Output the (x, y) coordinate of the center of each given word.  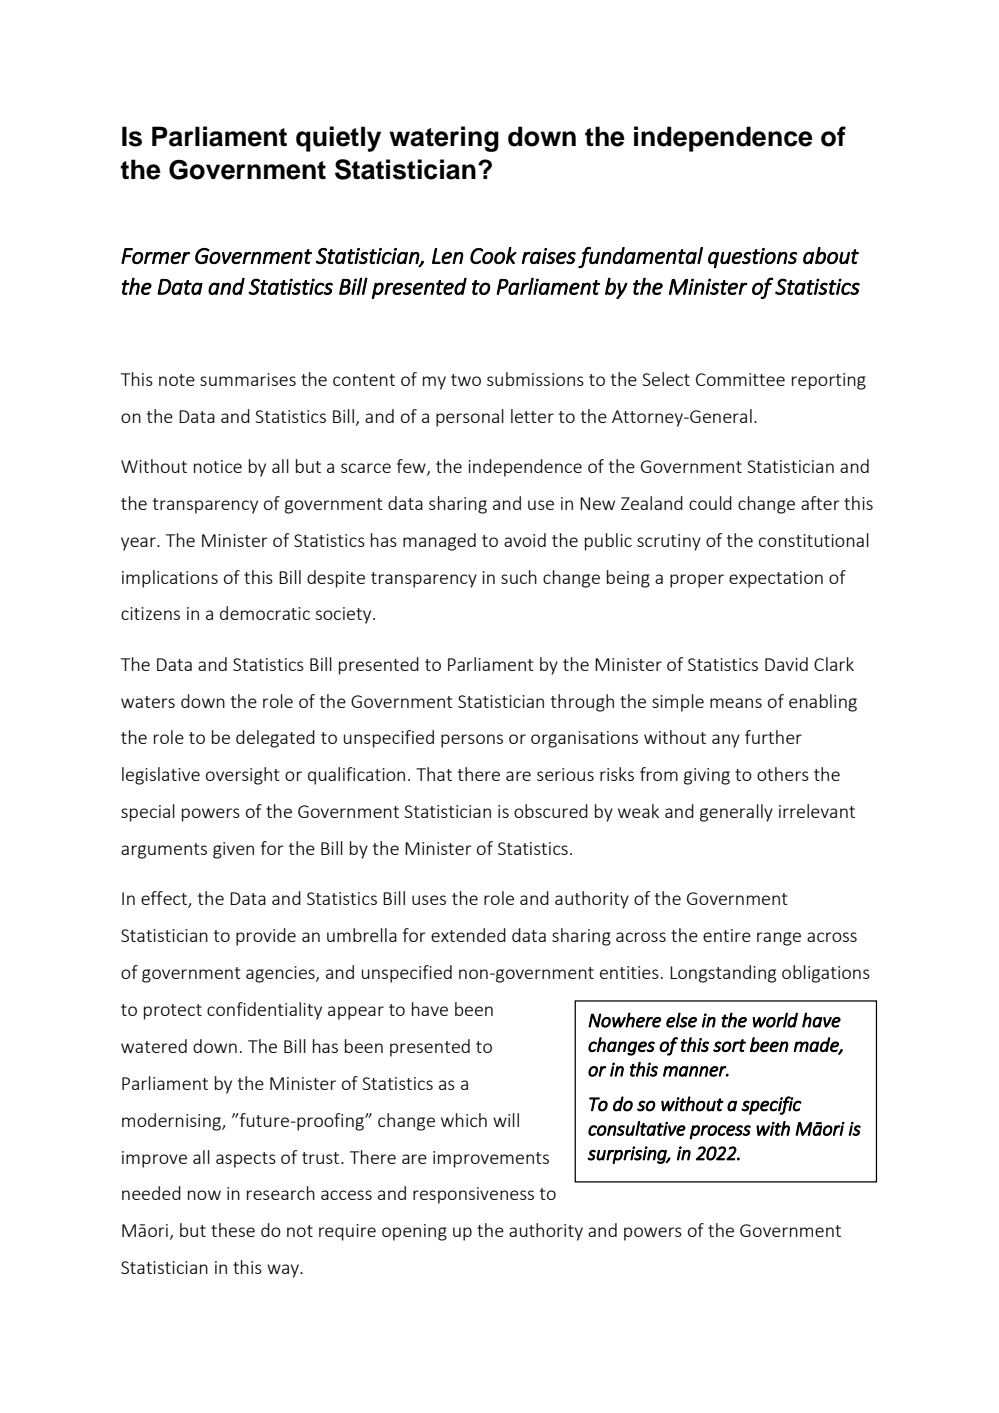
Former (155, 256)
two (466, 380)
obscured (551, 811)
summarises (248, 379)
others (783, 774)
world (775, 1020)
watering (444, 139)
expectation (776, 579)
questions (753, 258)
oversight (243, 776)
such (519, 577)
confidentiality (264, 1011)
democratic (265, 613)
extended (468, 935)
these (233, 1230)
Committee (740, 379)
